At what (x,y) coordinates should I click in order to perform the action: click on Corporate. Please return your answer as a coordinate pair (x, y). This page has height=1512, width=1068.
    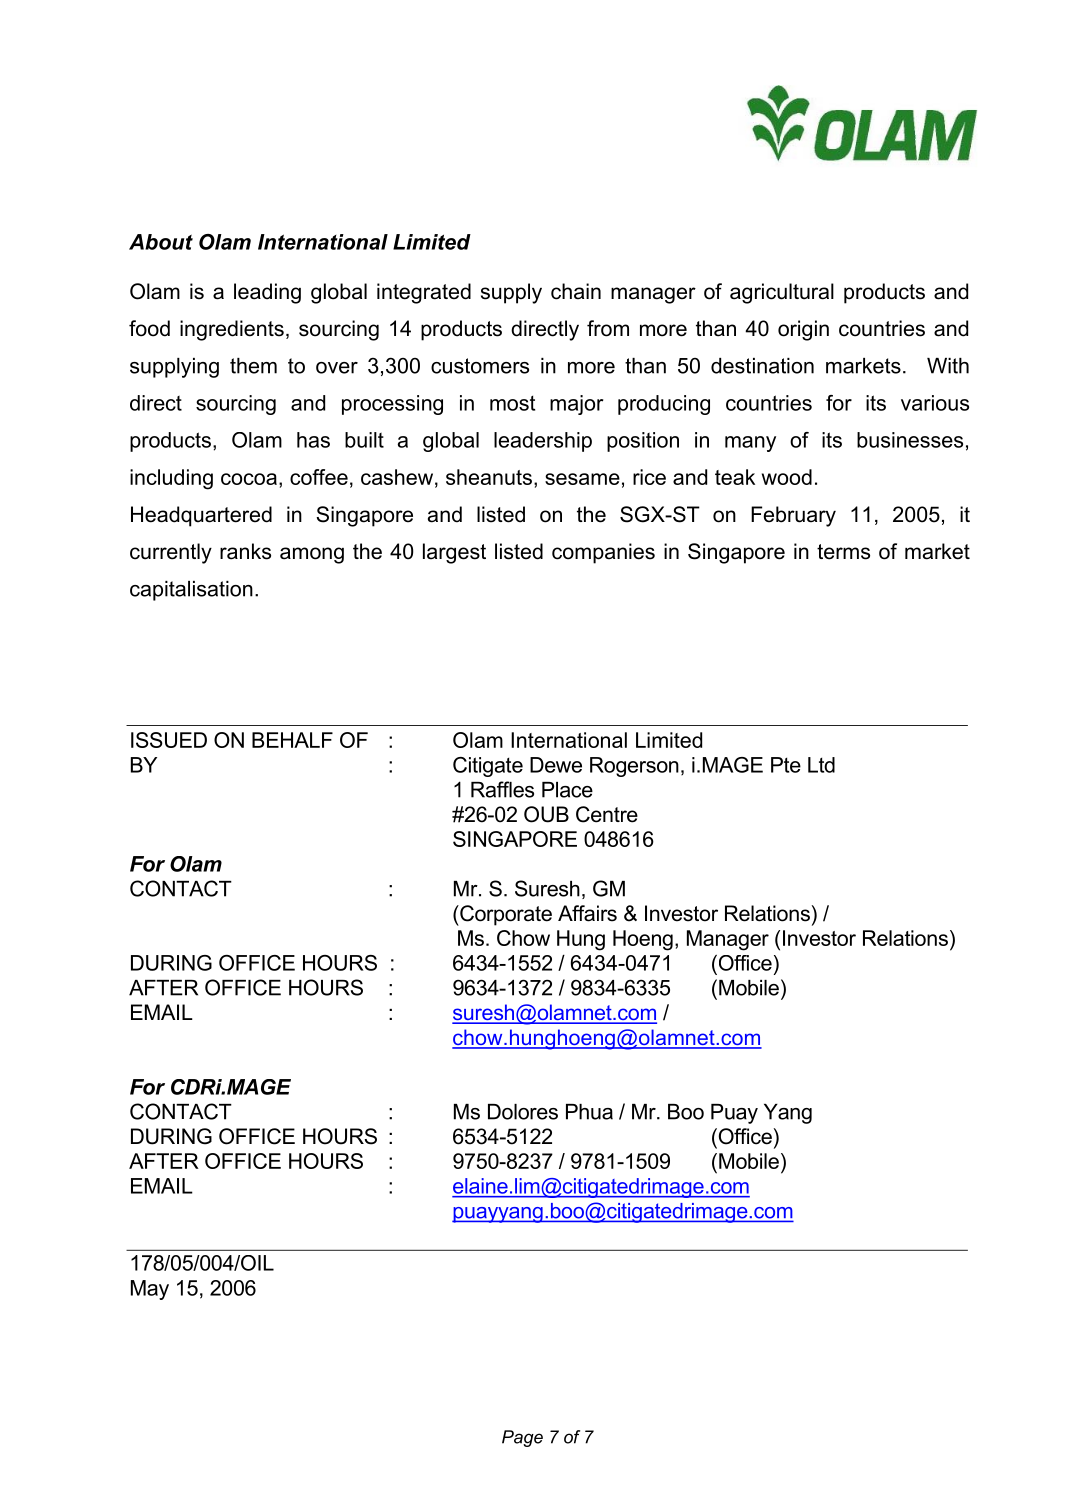
    Looking at the image, I should click on (505, 915).
